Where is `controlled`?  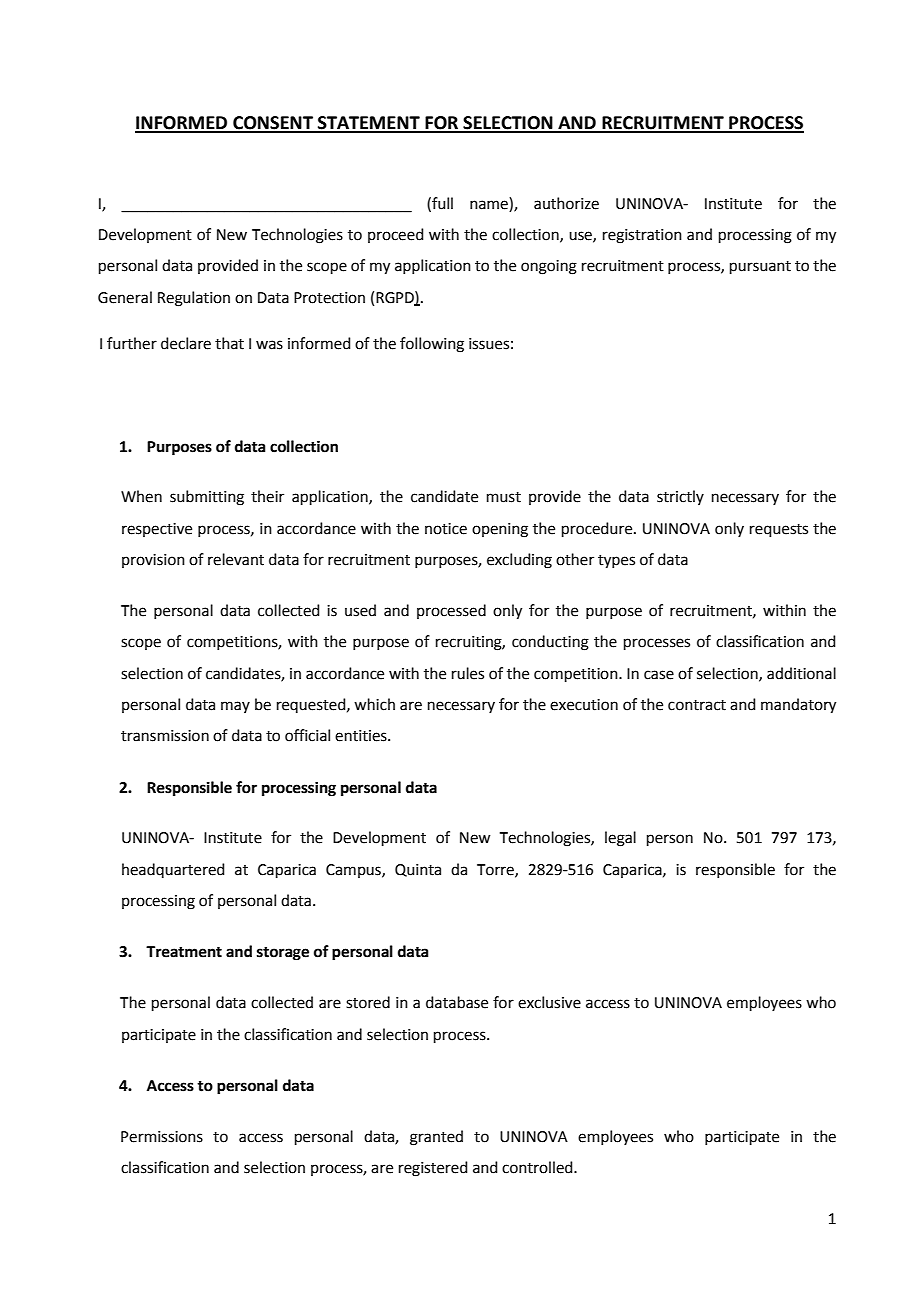 controlled is located at coordinates (538, 1167).
